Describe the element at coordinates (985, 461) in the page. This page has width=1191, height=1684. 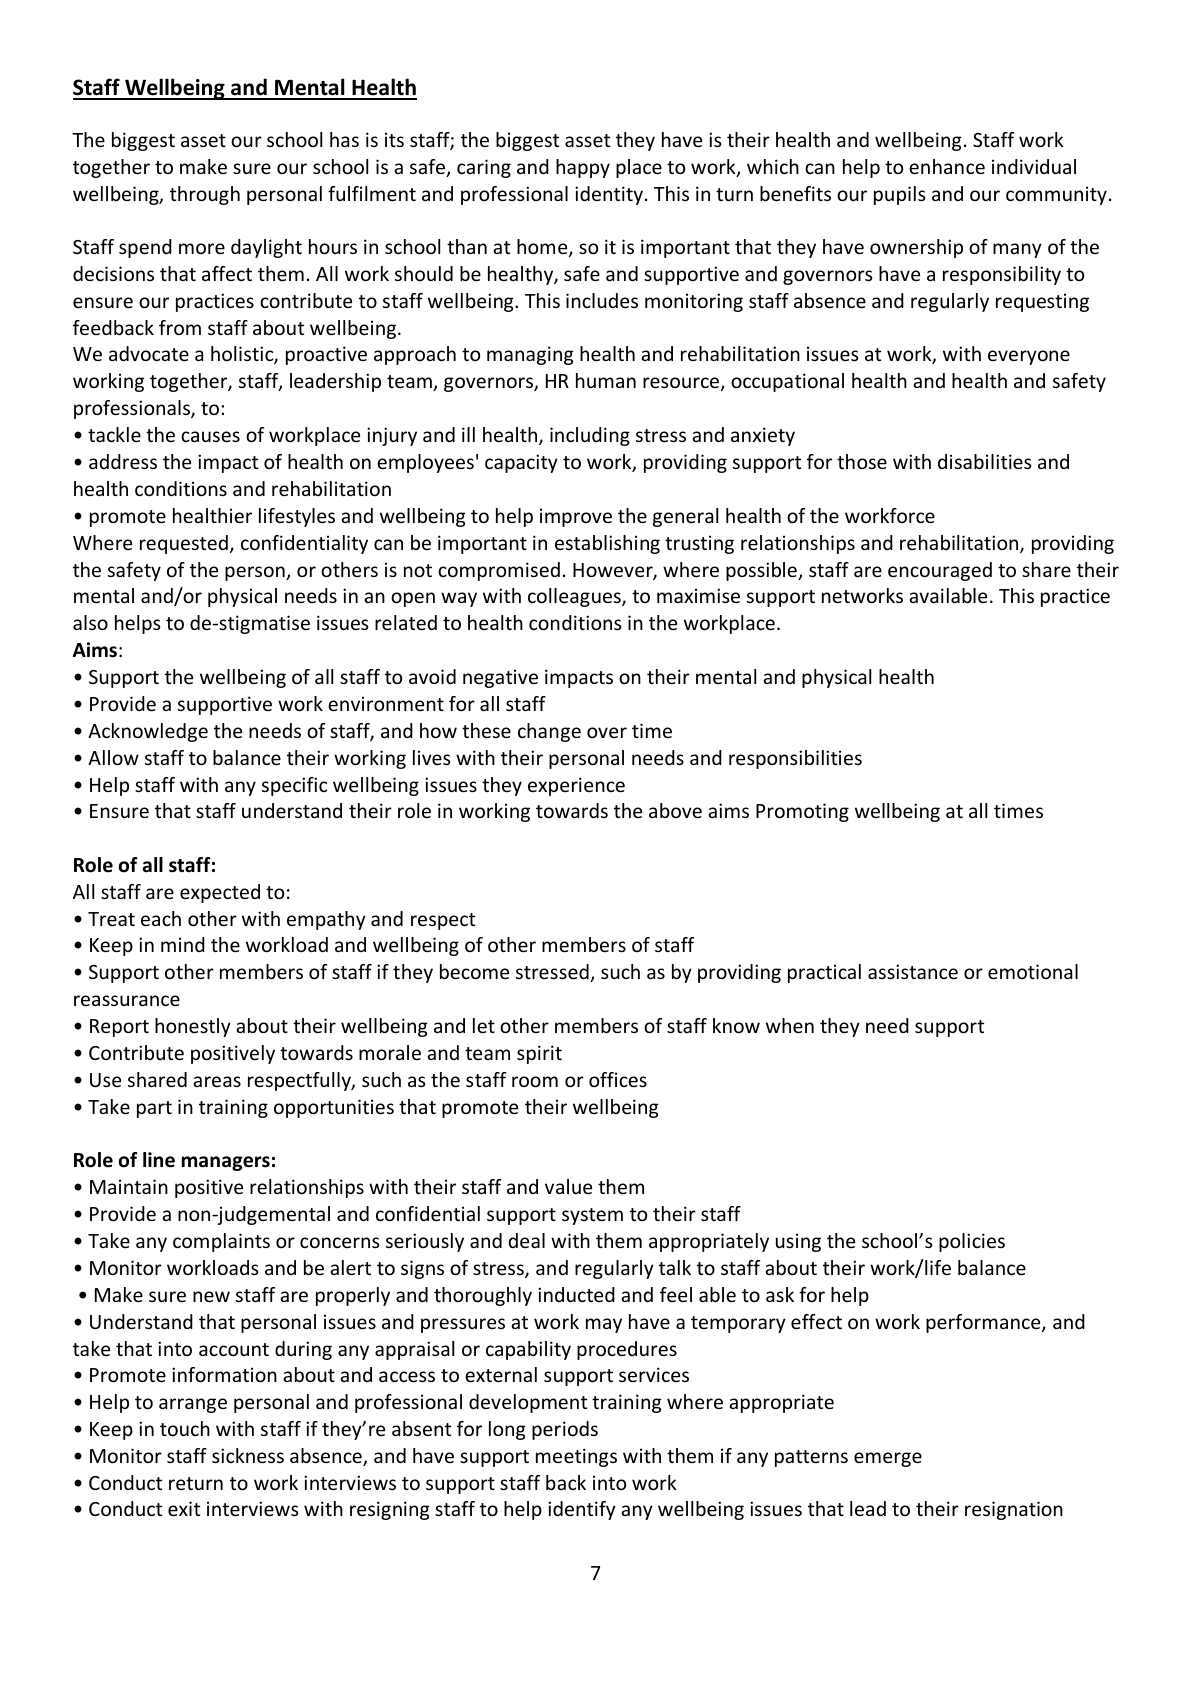
I see `disabilities` at that location.
